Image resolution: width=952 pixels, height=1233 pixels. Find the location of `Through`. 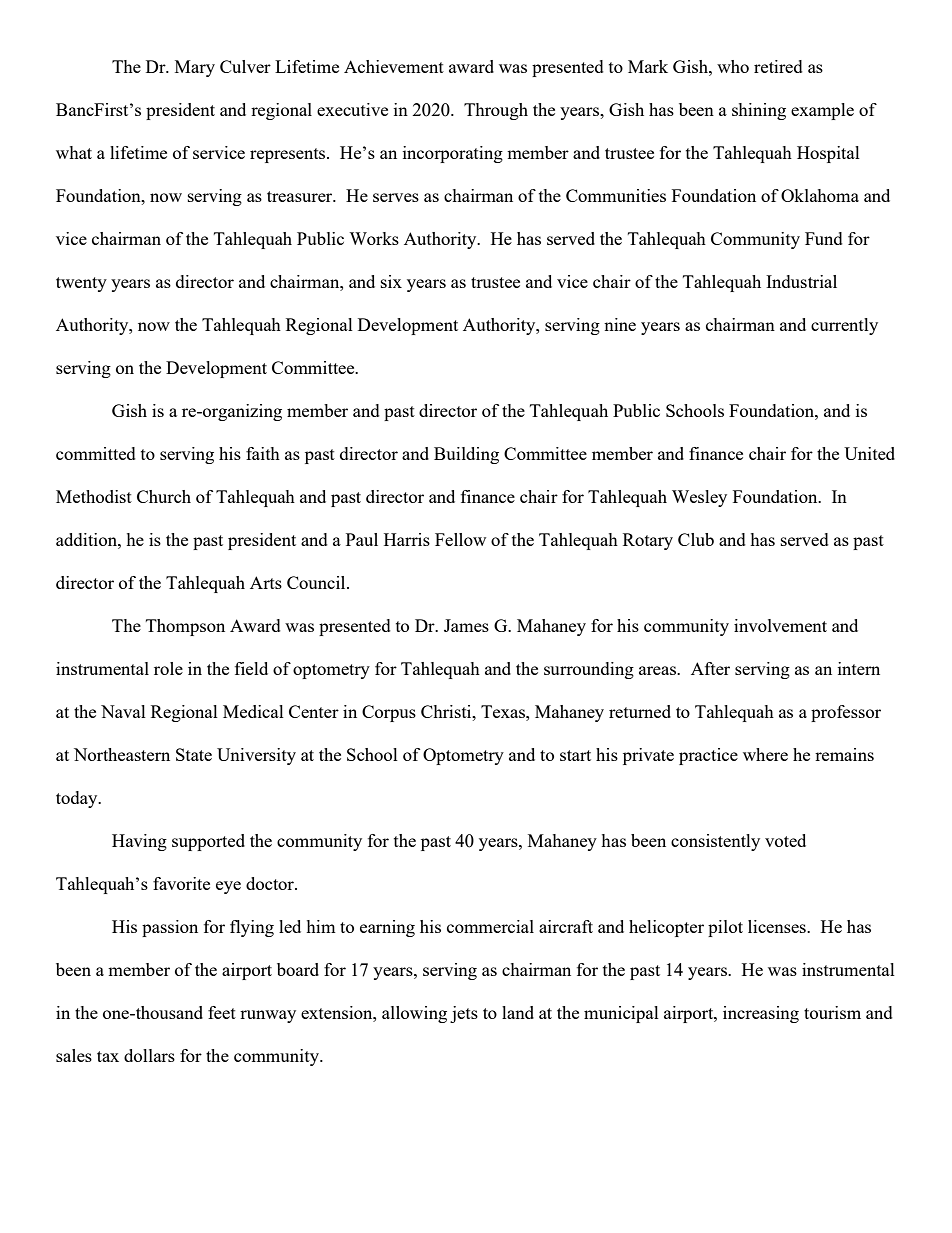

Through is located at coordinates (496, 111).
